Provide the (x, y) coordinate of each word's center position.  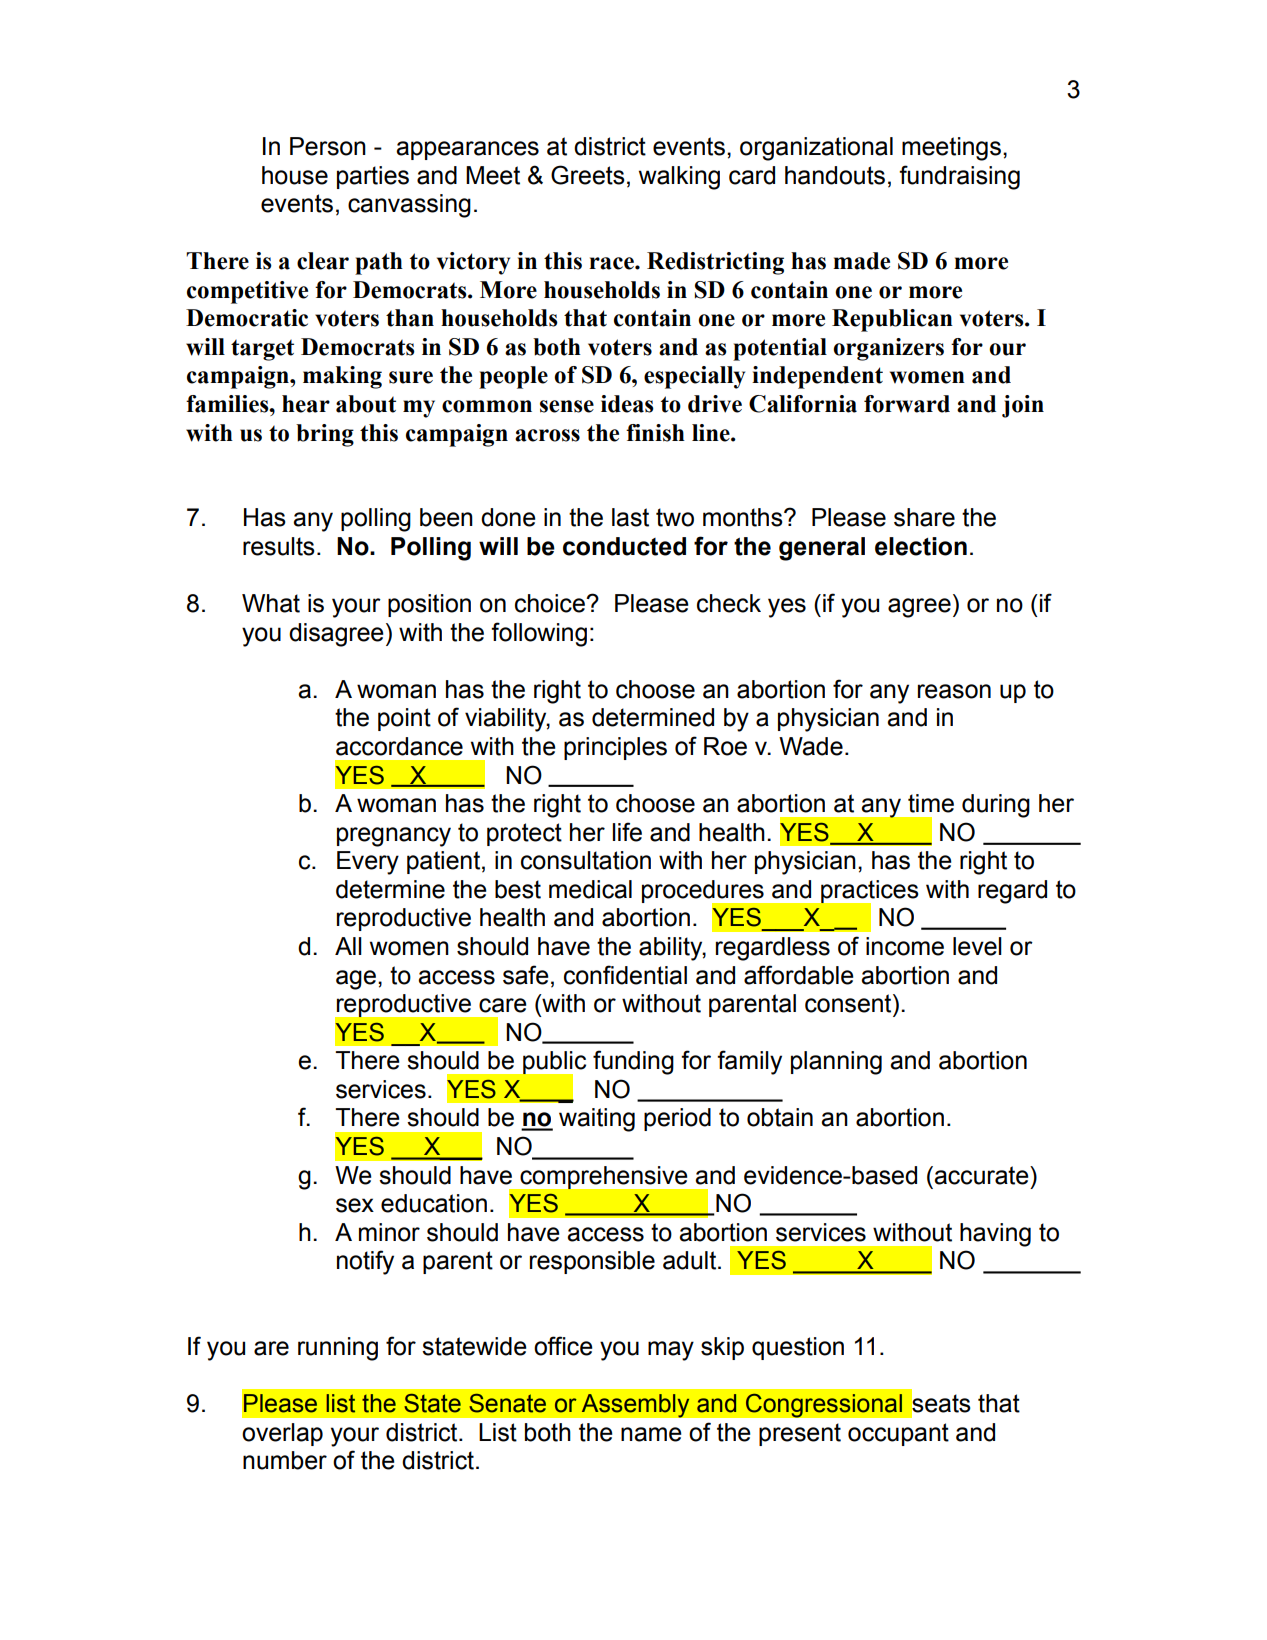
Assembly (635, 1406)
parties (373, 177)
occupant (898, 1434)
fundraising (959, 177)
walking (679, 178)
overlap (282, 1434)
